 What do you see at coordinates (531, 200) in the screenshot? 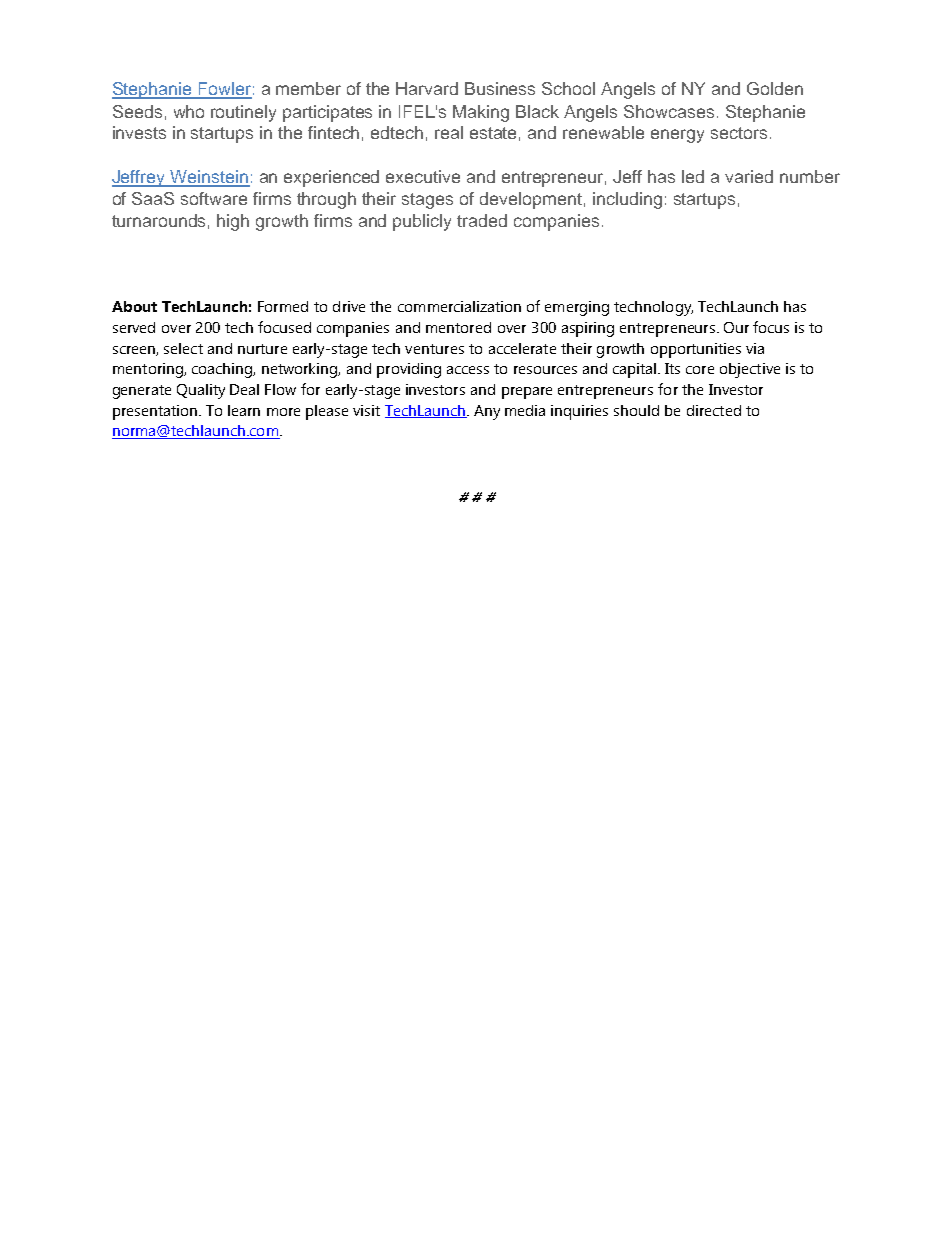
I see `development` at bounding box center [531, 200].
